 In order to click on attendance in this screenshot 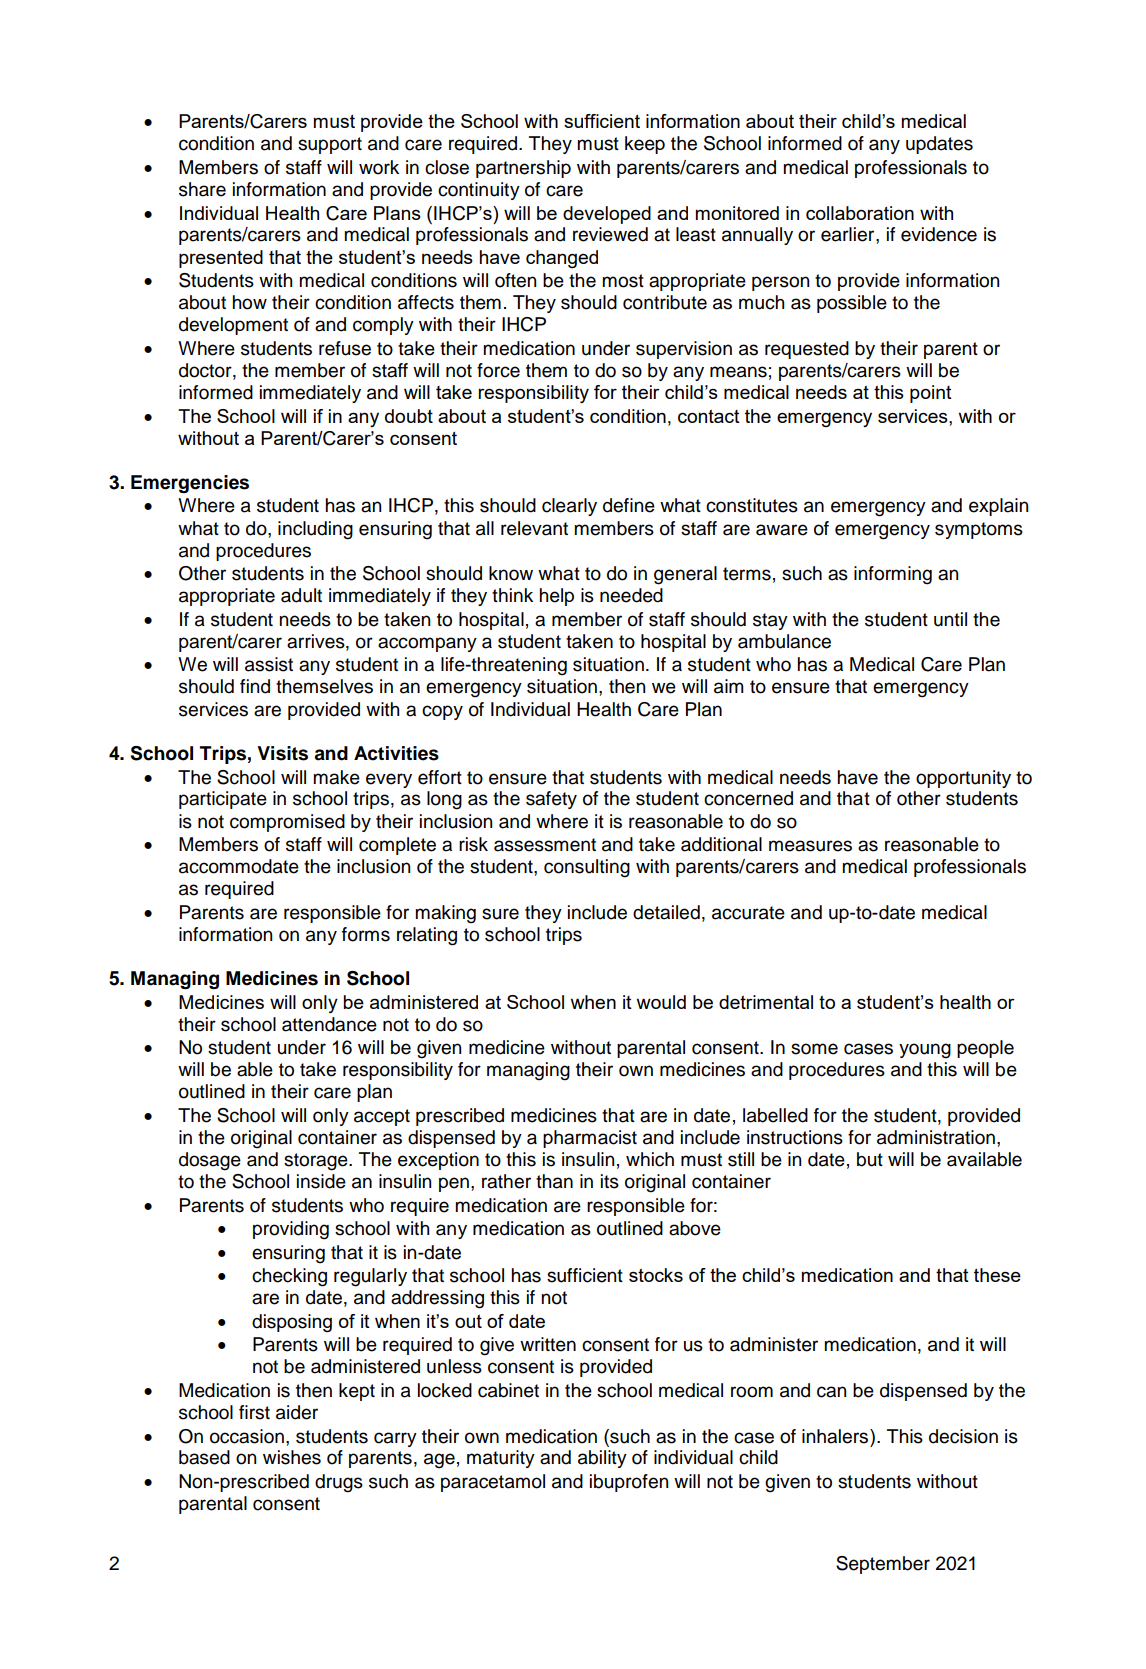, I will do `click(329, 1024)`.
